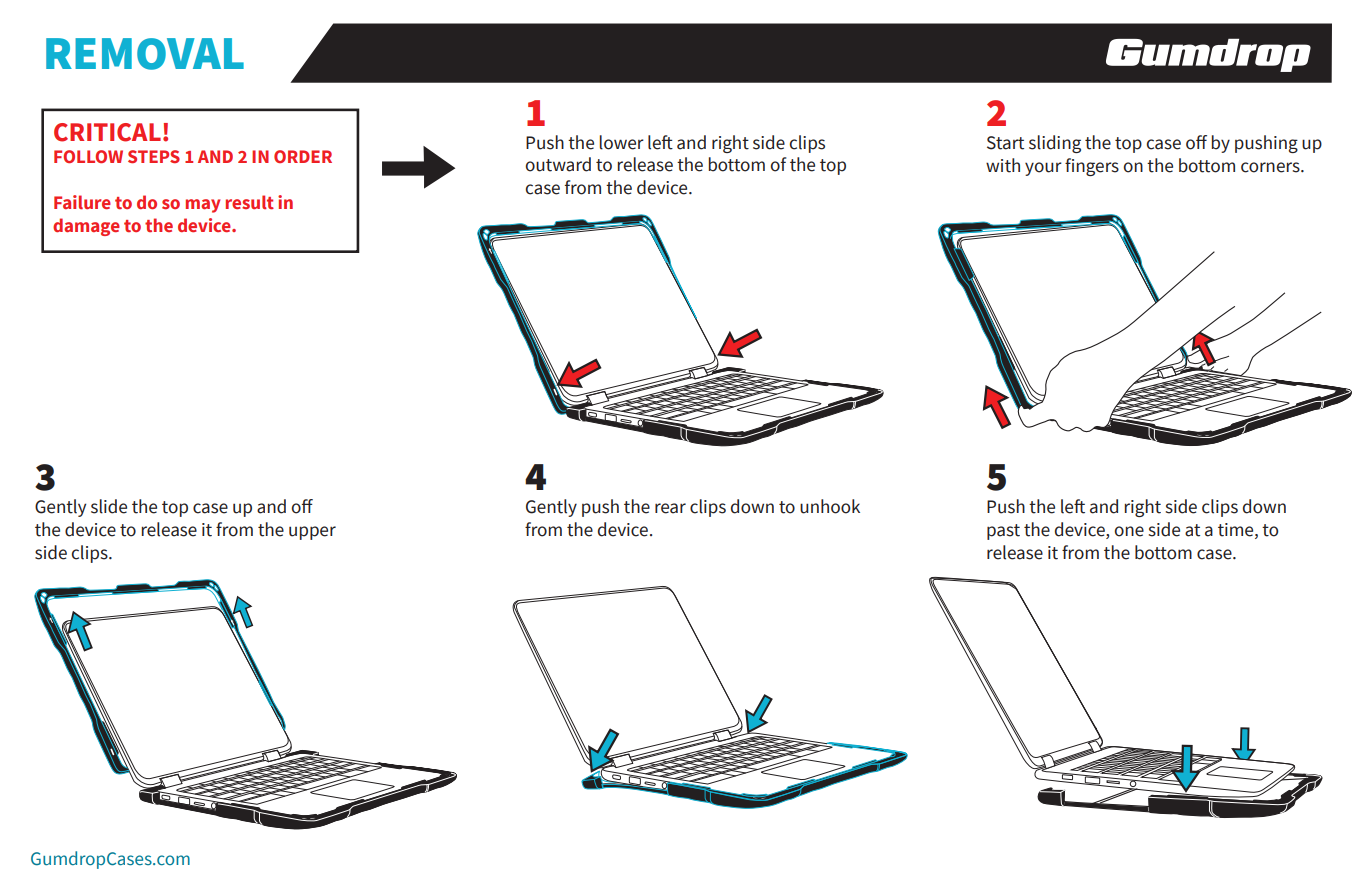 The height and width of the screenshot is (887, 1372). What do you see at coordinates (1043, 169) in the screenshot?
I see `your` at bounding box center [1043, 169].
